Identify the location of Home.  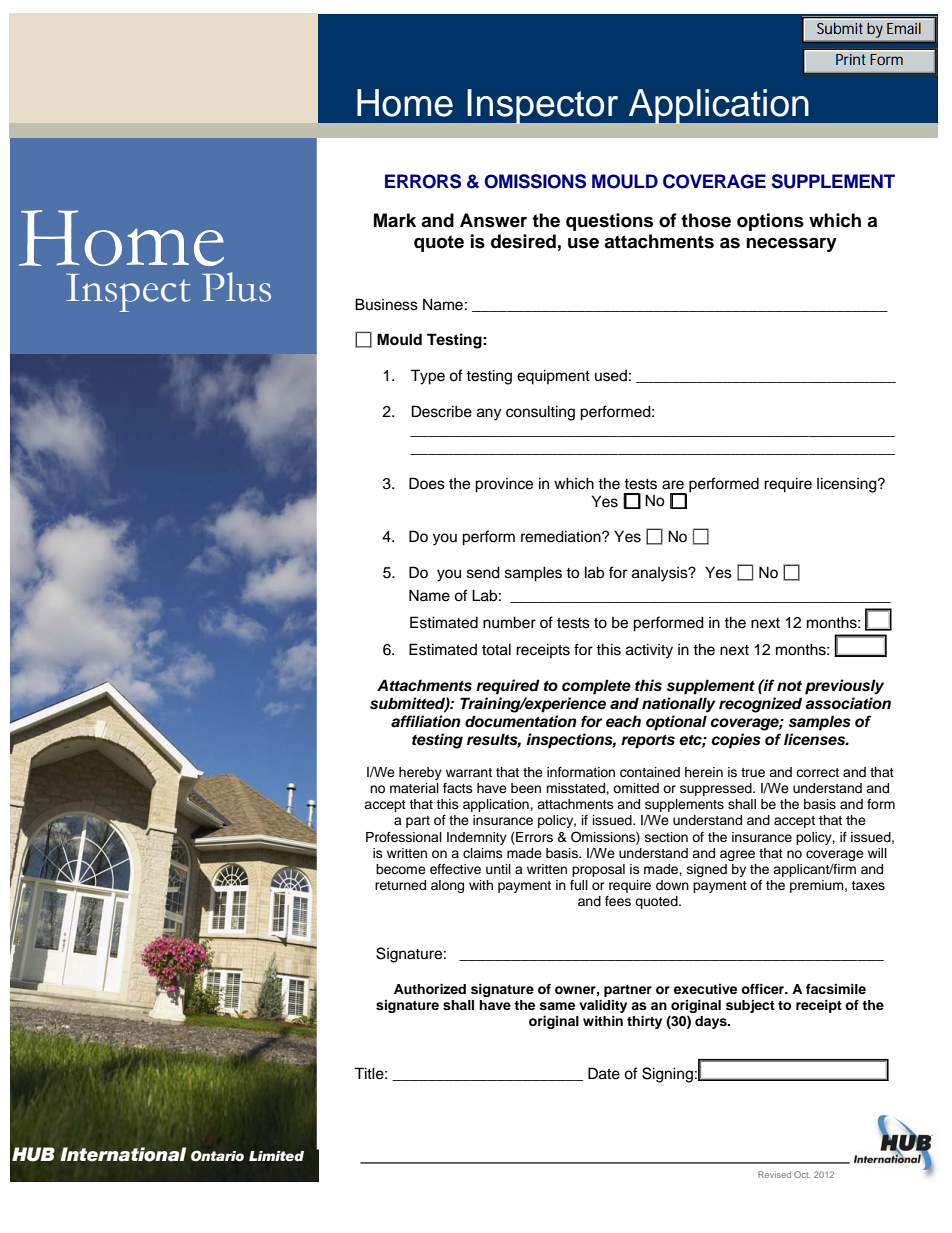
(405, 103).
